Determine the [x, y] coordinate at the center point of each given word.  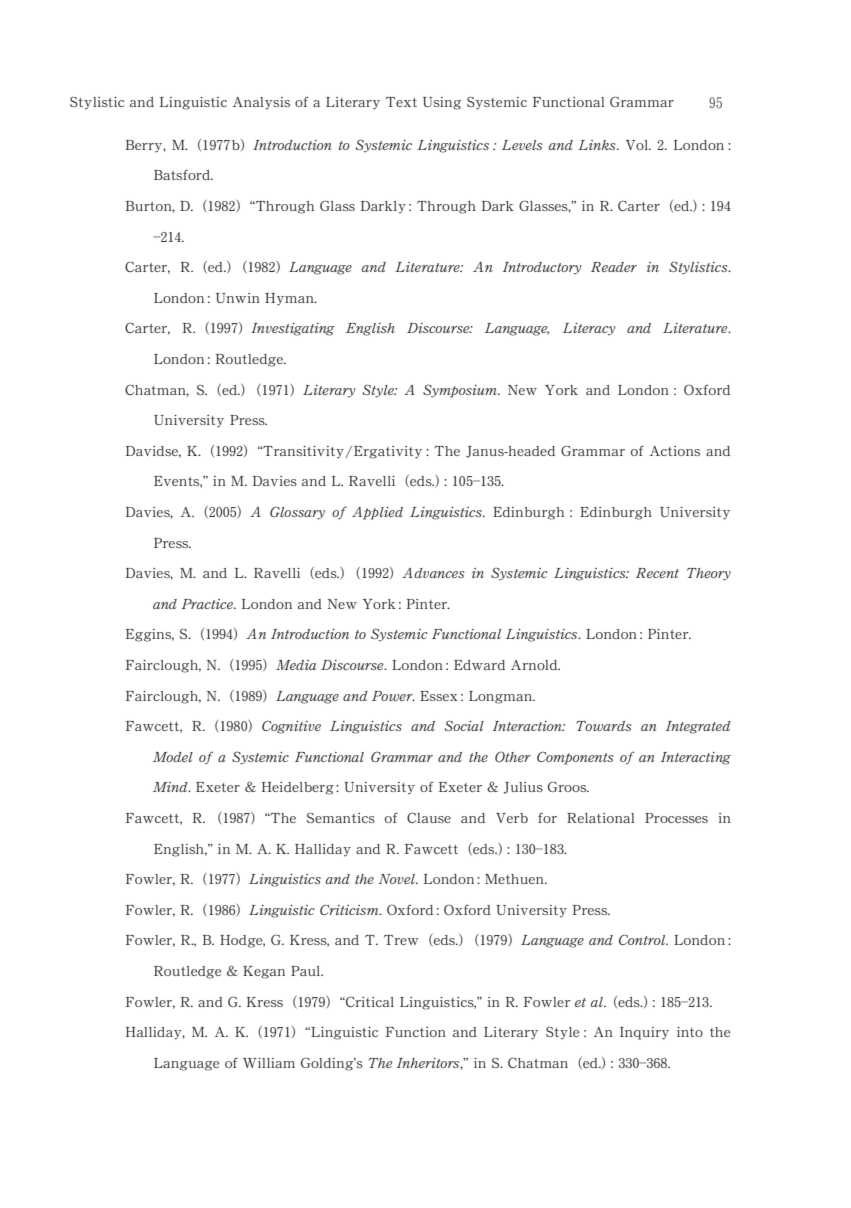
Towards [604, 726]
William [269, 1063]
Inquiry [644, 1033]
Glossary [297, 513]
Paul [307, 971]
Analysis [261, 103]
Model [173, 757]
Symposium [461, 391]
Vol [638, 145]
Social [464, 725]
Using [442, 103]
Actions [675, 451]
